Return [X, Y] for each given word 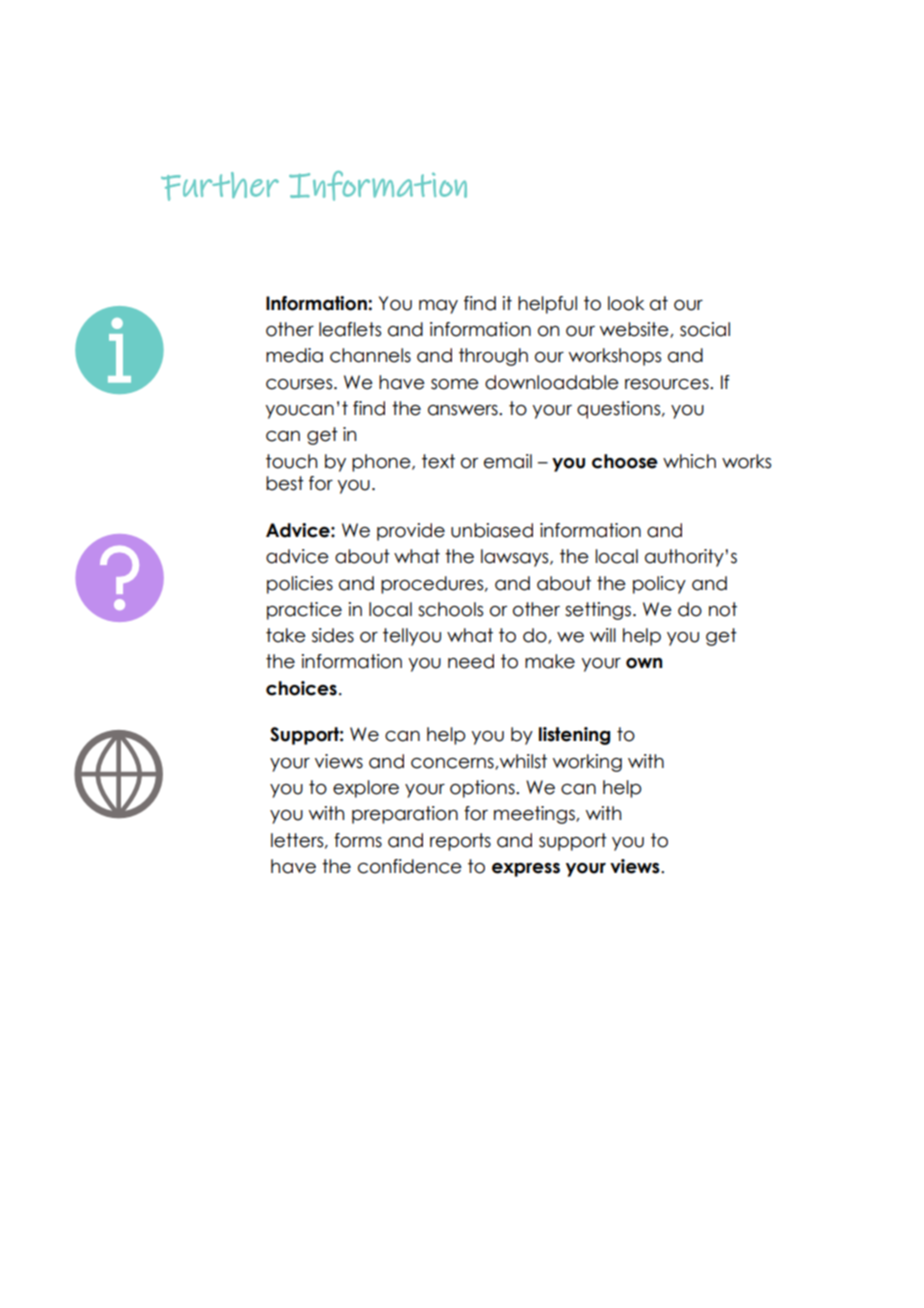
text [438, 461]
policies [300, 585]
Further [220, 186]
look [626, 303]
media [294, 355]
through [493, 357]
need [471, 661]
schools [450, 609]
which [689, 461]
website [635, 330]
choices [301, 688]
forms [358, 840]
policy [659, 585]
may [438, 307]
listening [574, 736]
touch [291, 461]
